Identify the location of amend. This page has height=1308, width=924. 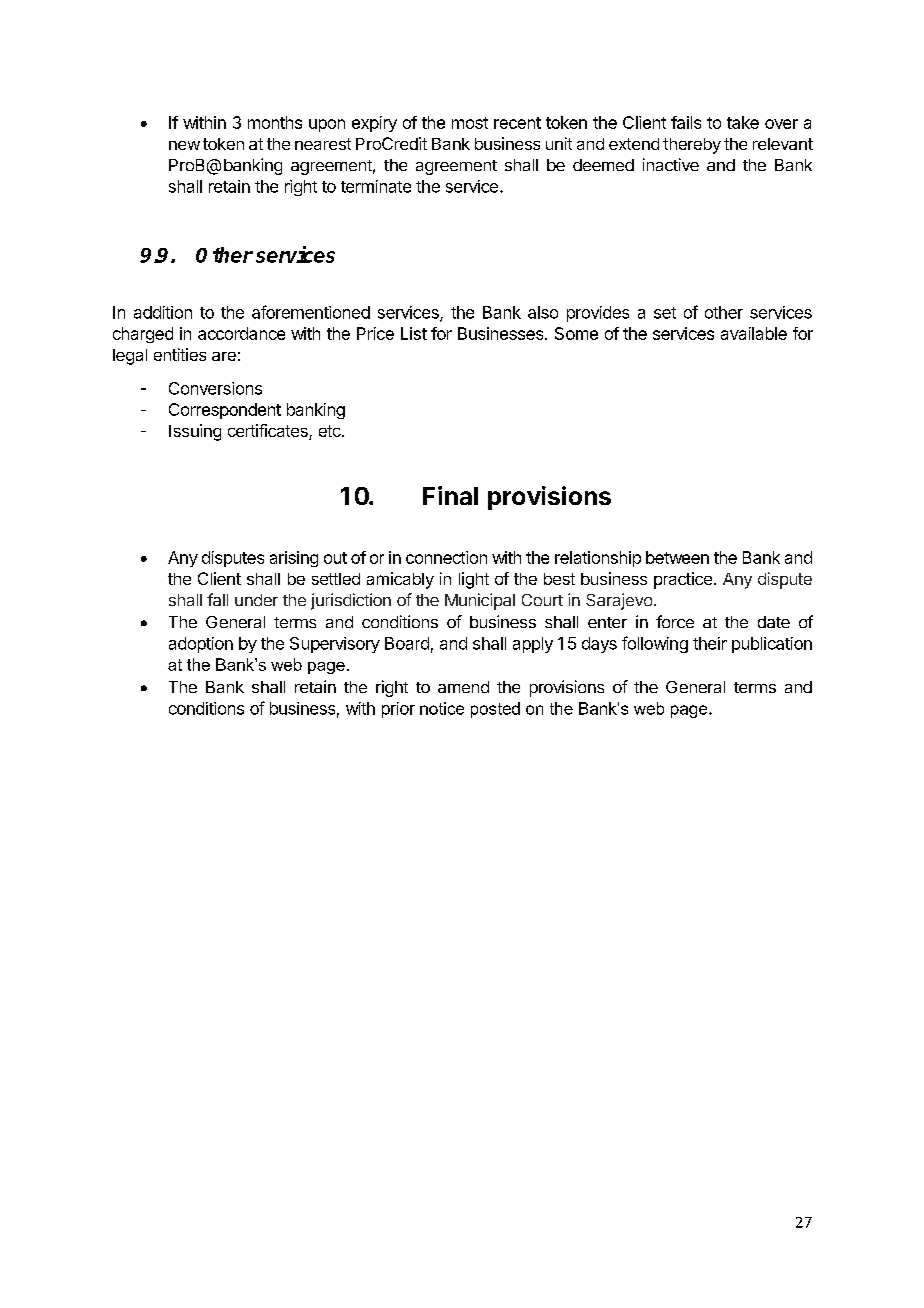
(463, 687).
